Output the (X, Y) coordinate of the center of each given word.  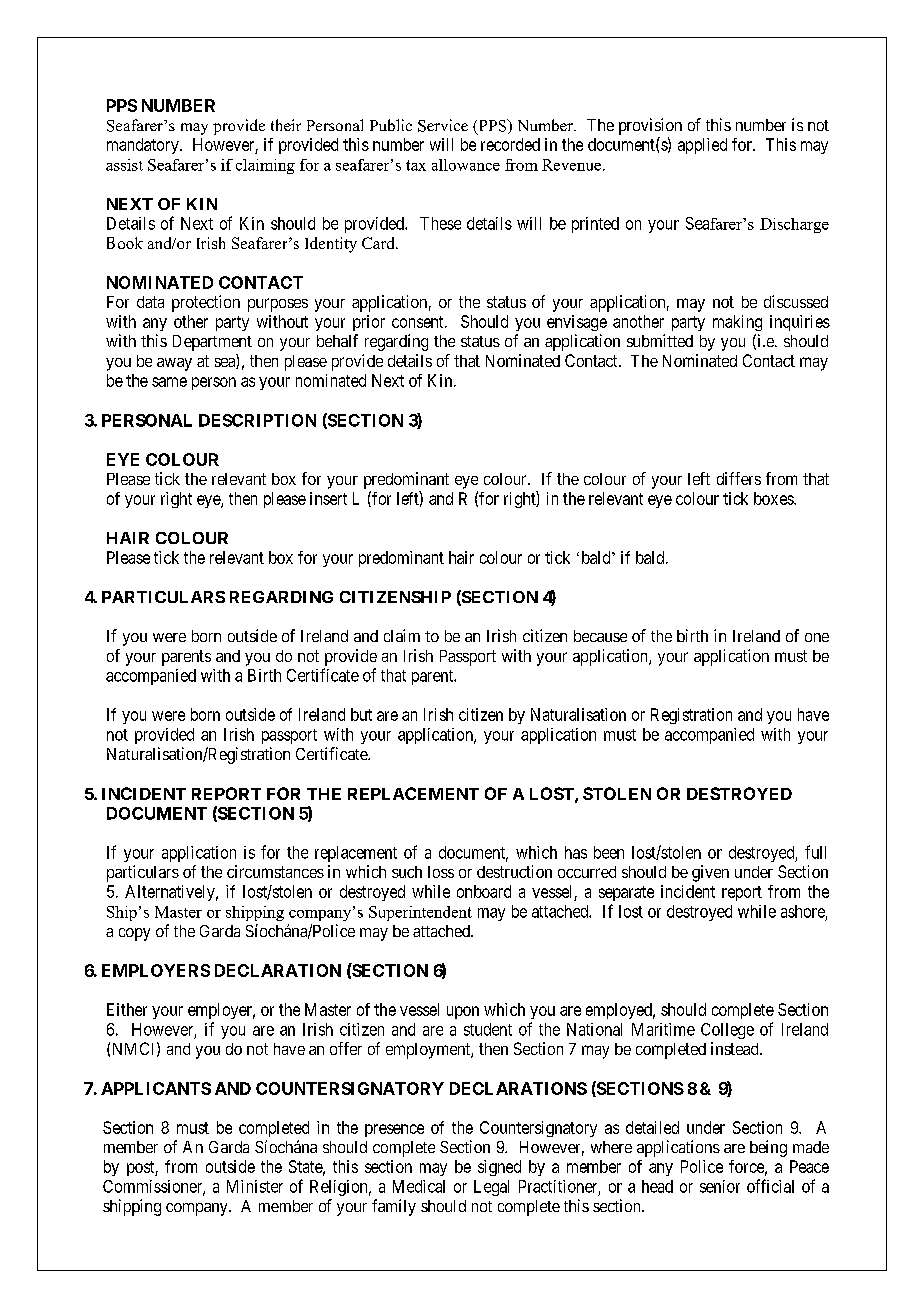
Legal (491, 1188)
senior (720, 1186)
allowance (466, 165)
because (600, 636)
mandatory (144, 146)
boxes (774, 498)
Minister (255, 1186)
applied (702, 146)
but (361, 714)
